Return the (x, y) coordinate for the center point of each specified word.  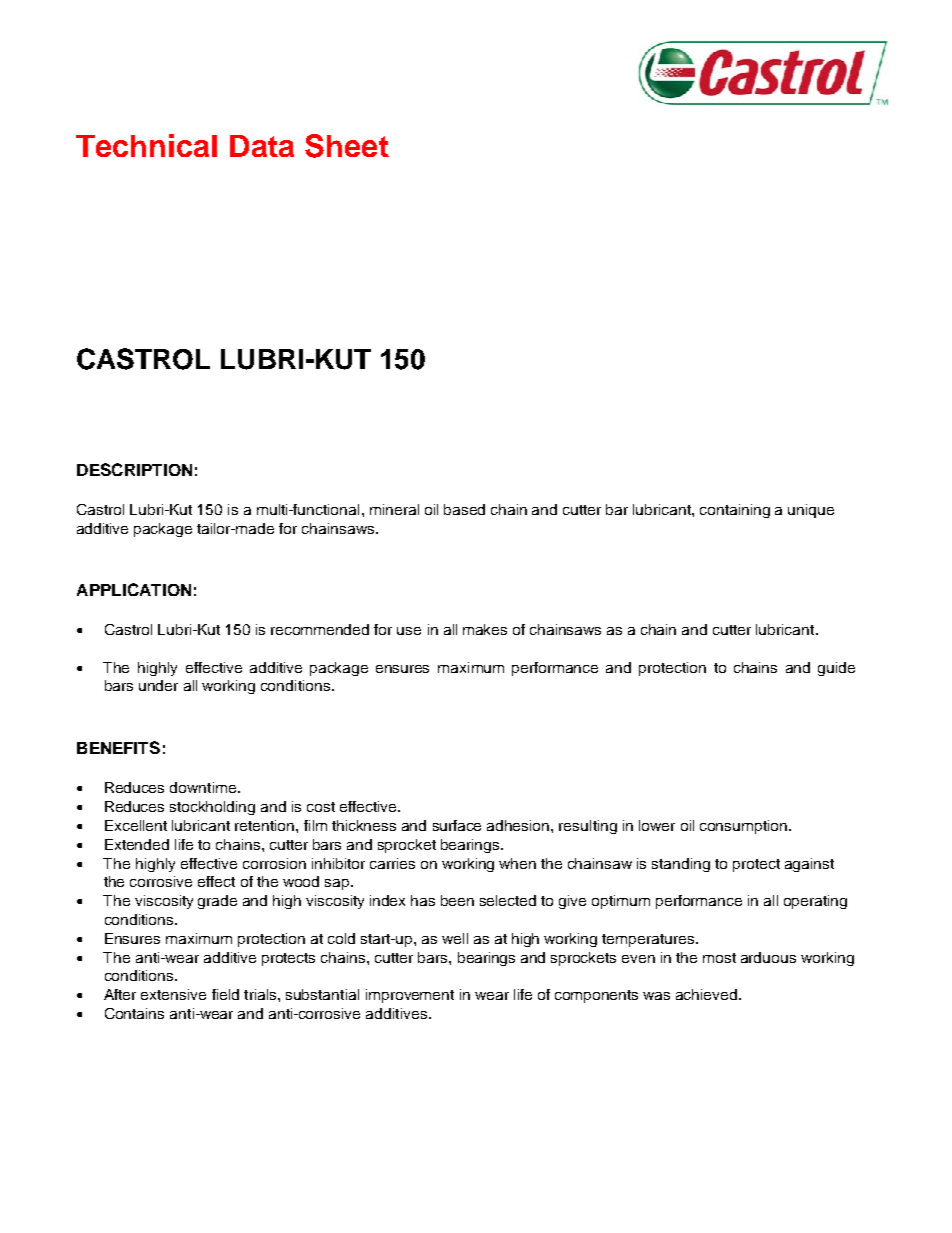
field (225, 994)
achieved (708, 994)
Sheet (347, 146)
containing (735, 511)
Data (262, 146)
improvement (410, 996)
